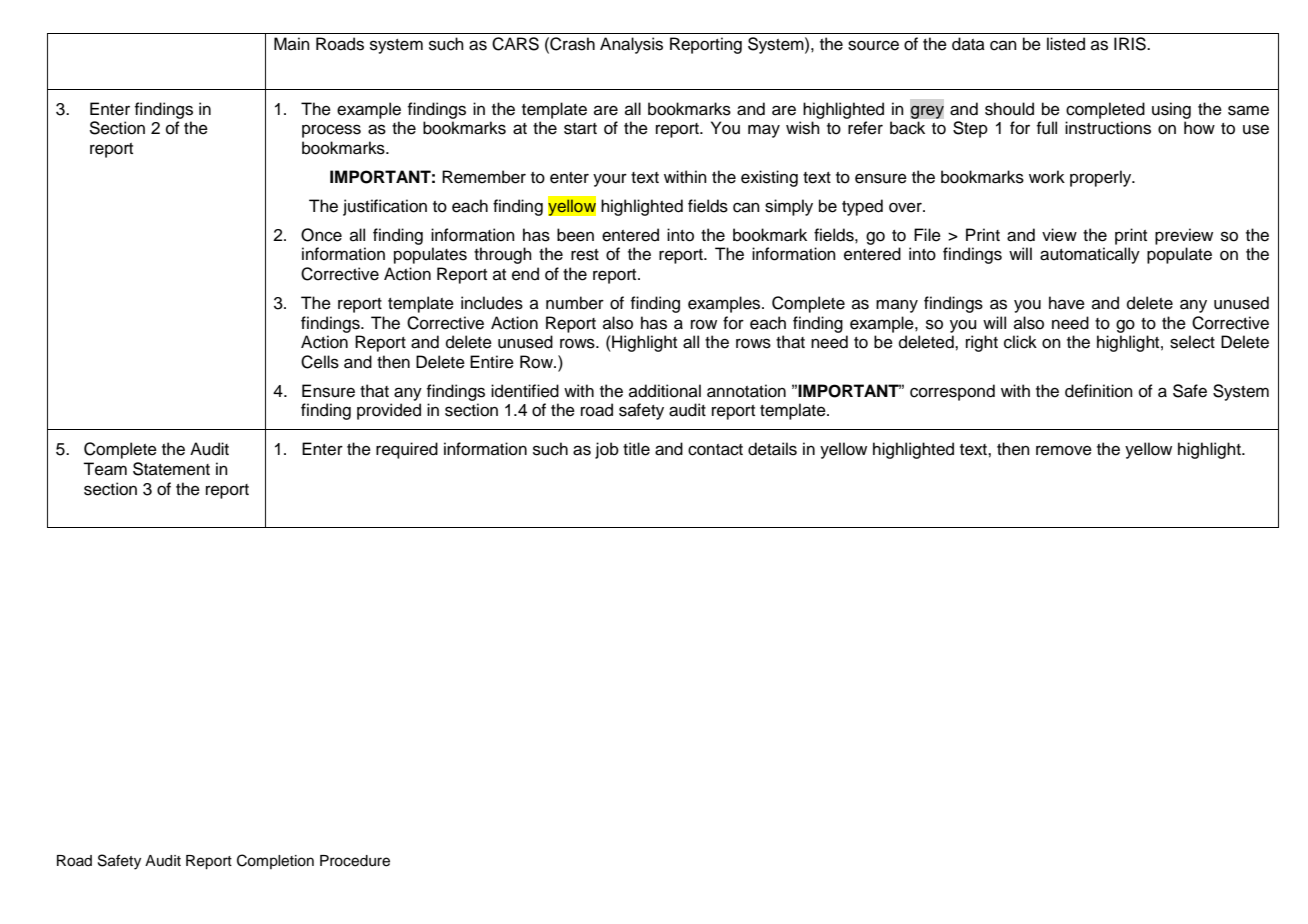  I want to click on IRIS, so click(1131, 44).
